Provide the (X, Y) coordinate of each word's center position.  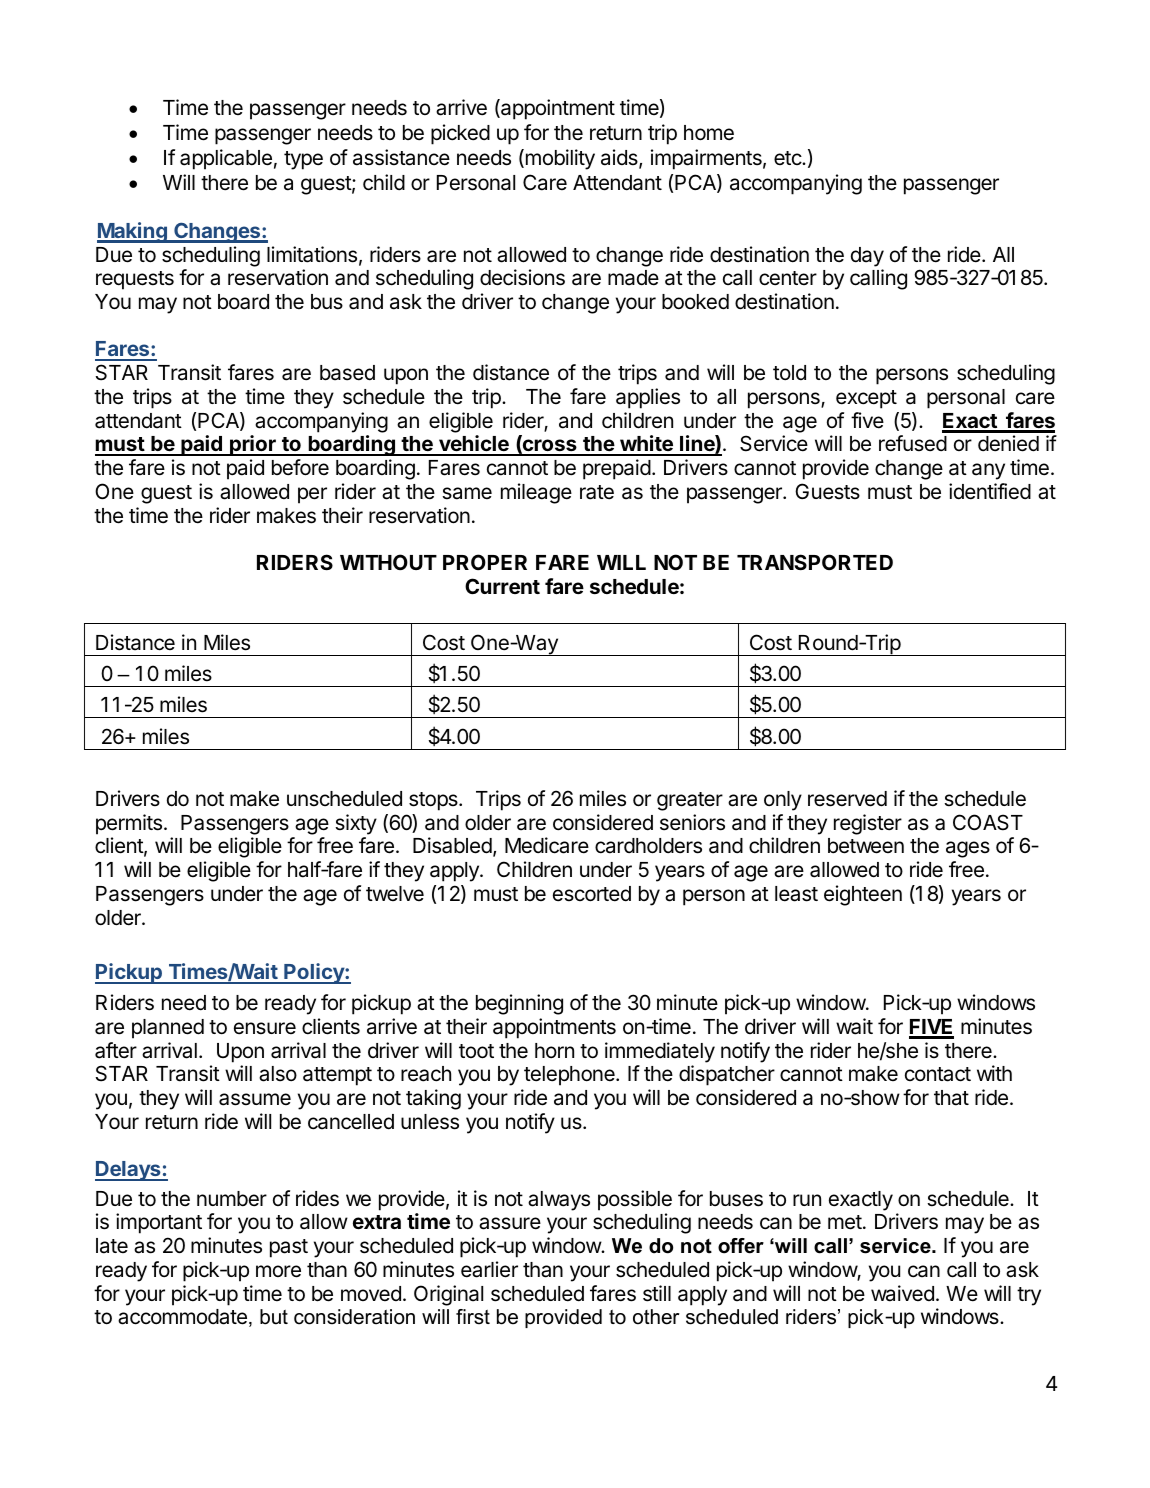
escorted (592, 894)
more (278, 1271)
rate (597, 492)
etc (788, 158)
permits (129, 824)
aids (620, 158)
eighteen (863, 895)
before (300, 467)
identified (990, 491)
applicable (226, 159)
